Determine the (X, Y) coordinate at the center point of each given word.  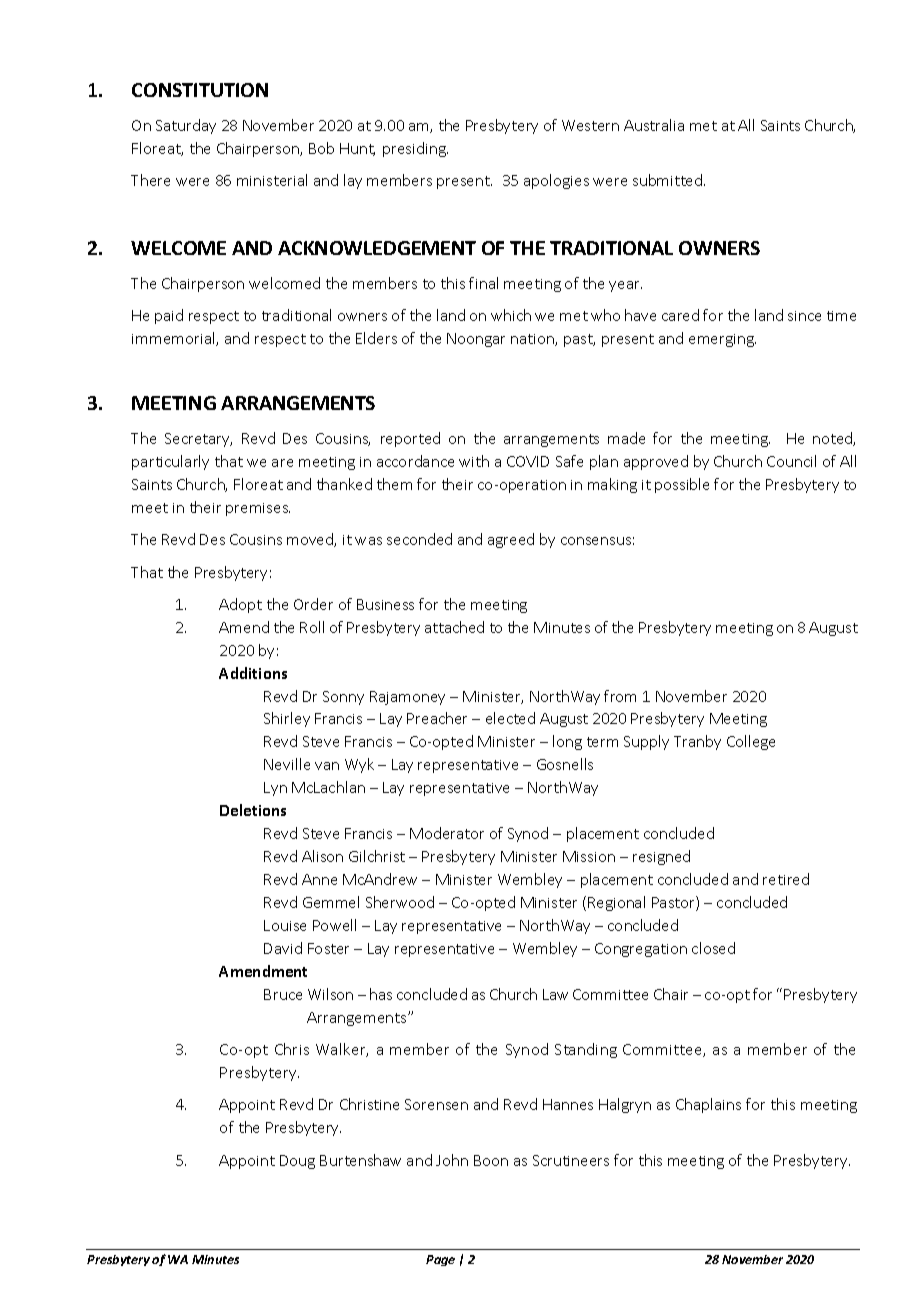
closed (713, 948)
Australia (654, 125)
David (283, 948)
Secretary (198, 440)
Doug (297, 1162)
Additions (253, 673)
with (474, 461)
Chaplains (708, 1105)
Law (555, 994)
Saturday (186, 126)
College (751, 742)
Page (440, 1260)
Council (791, 461)
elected (510, 718)
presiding (415, 149)
